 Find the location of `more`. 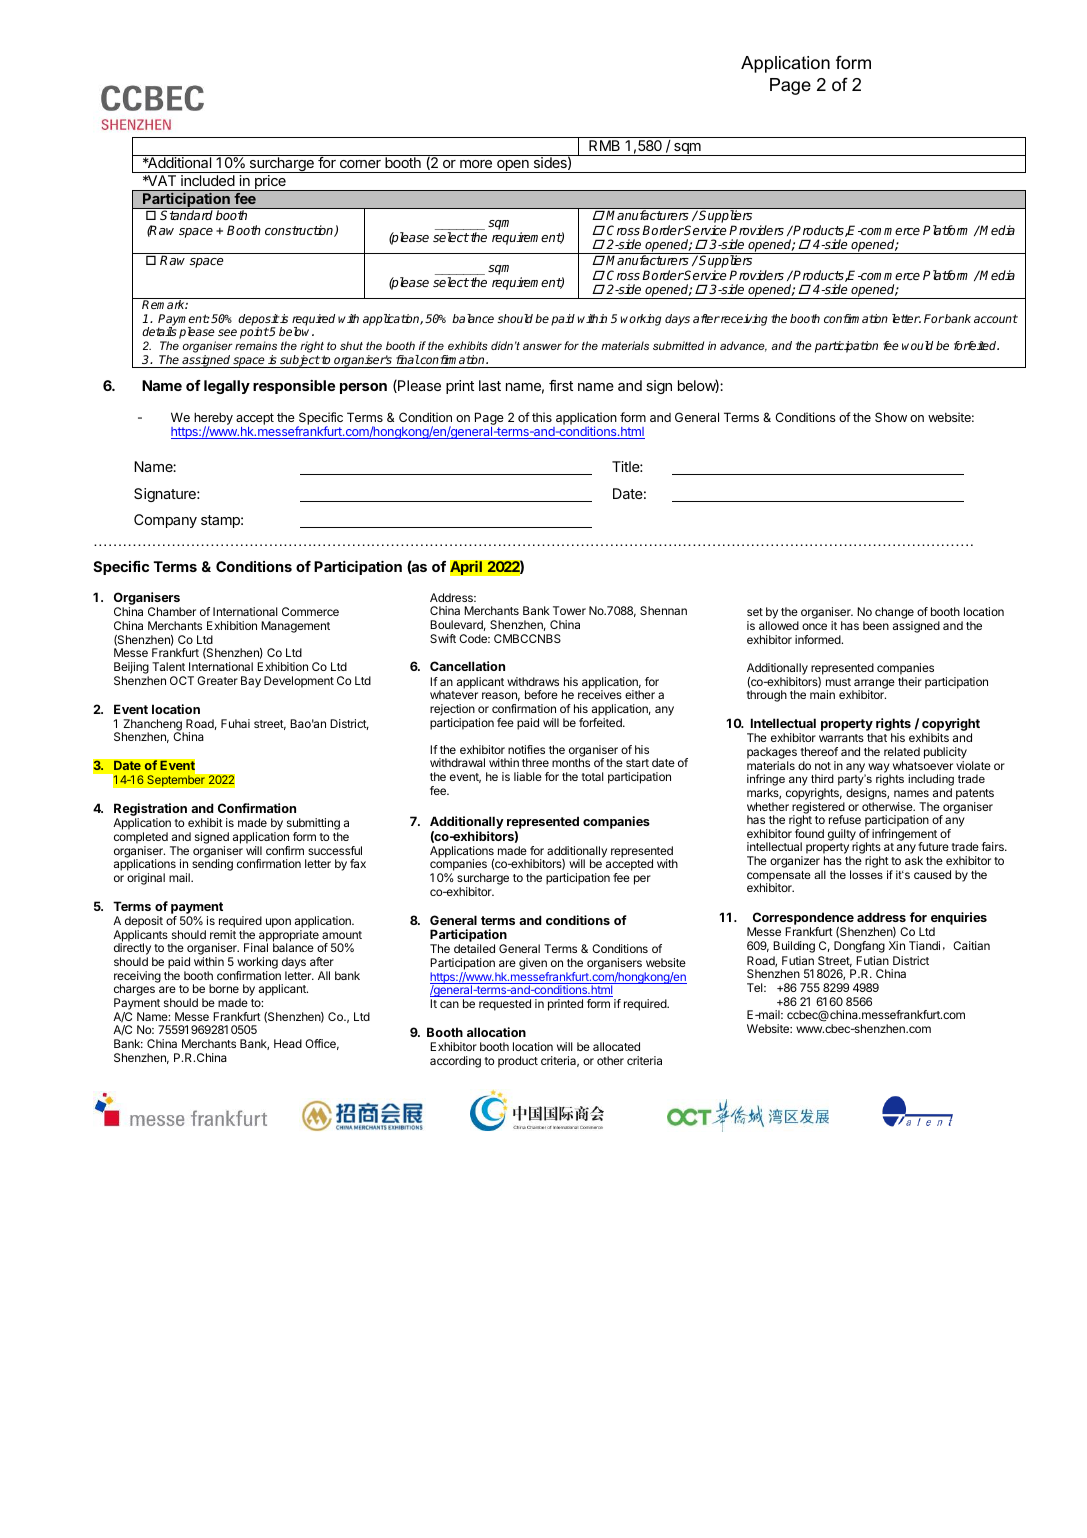

more is located at coordinates (476, 164).
